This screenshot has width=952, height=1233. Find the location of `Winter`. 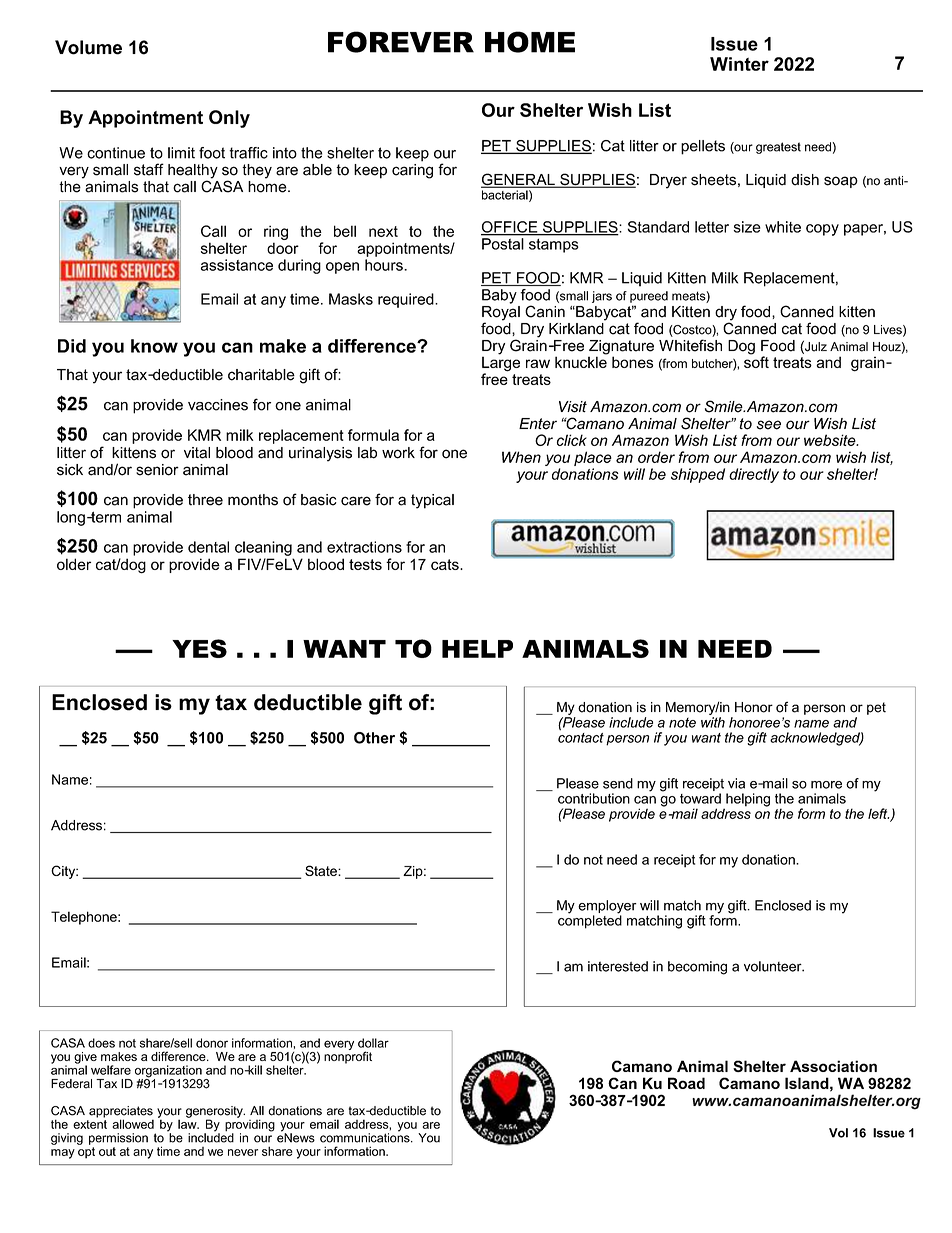

Winter is located at coordinates (739, 64).
